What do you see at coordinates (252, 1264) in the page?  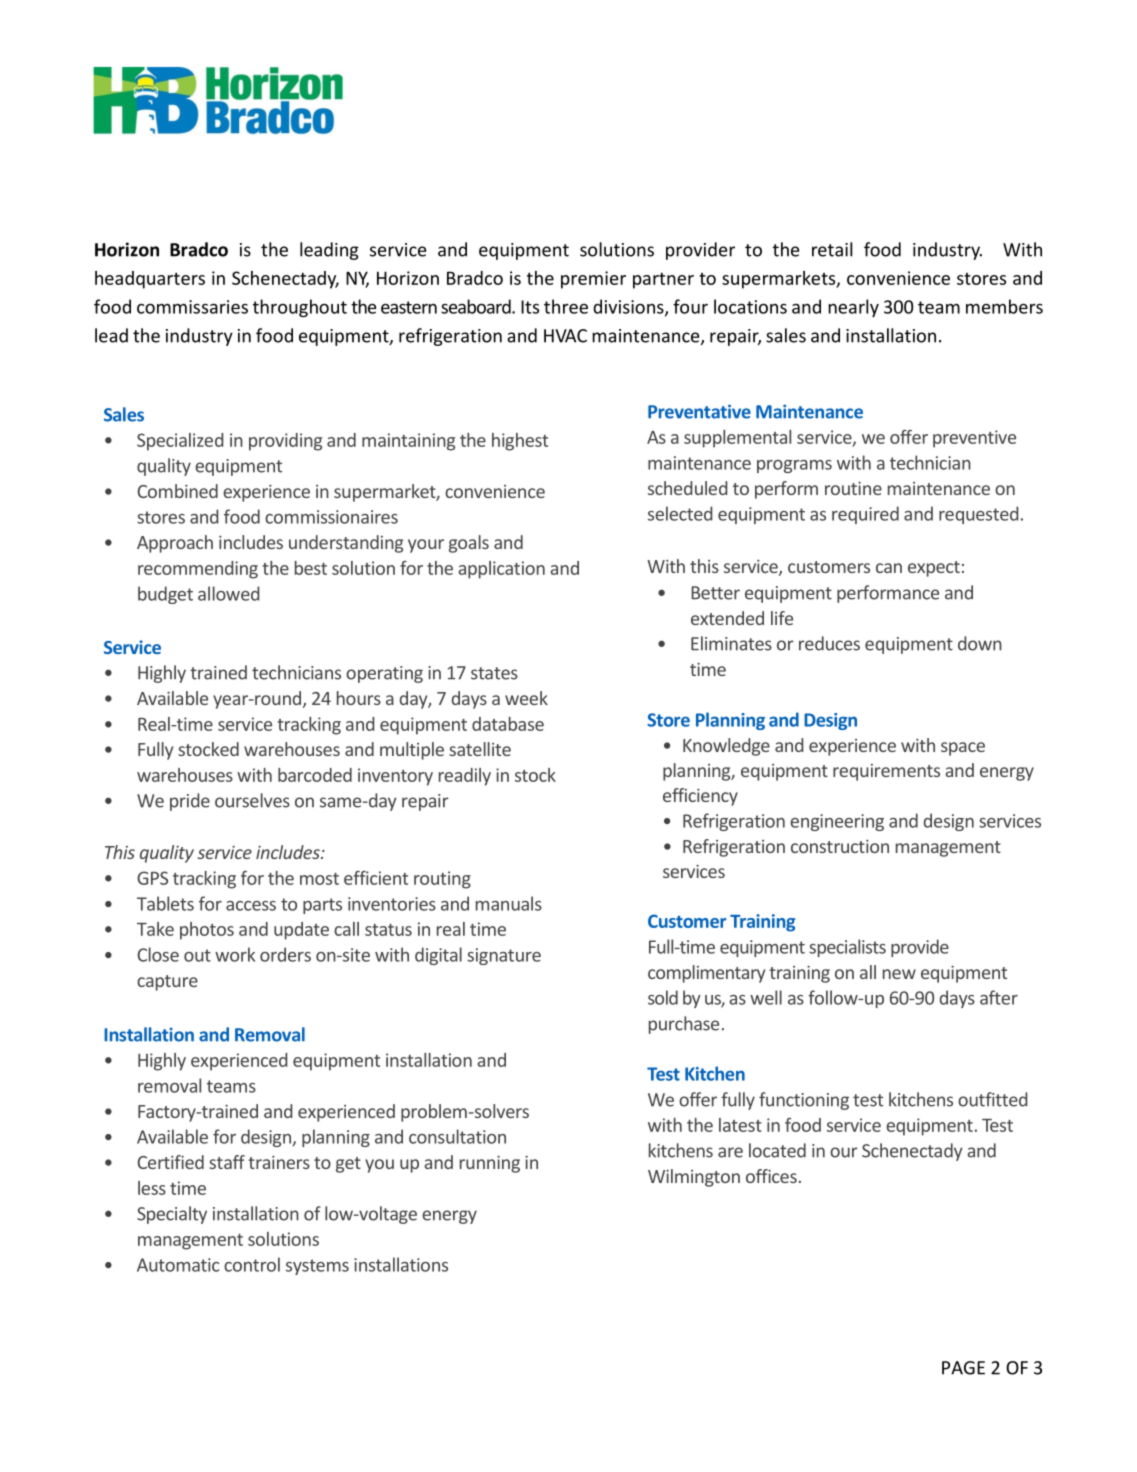 I see `control` at bounding box center [252, 1264].
